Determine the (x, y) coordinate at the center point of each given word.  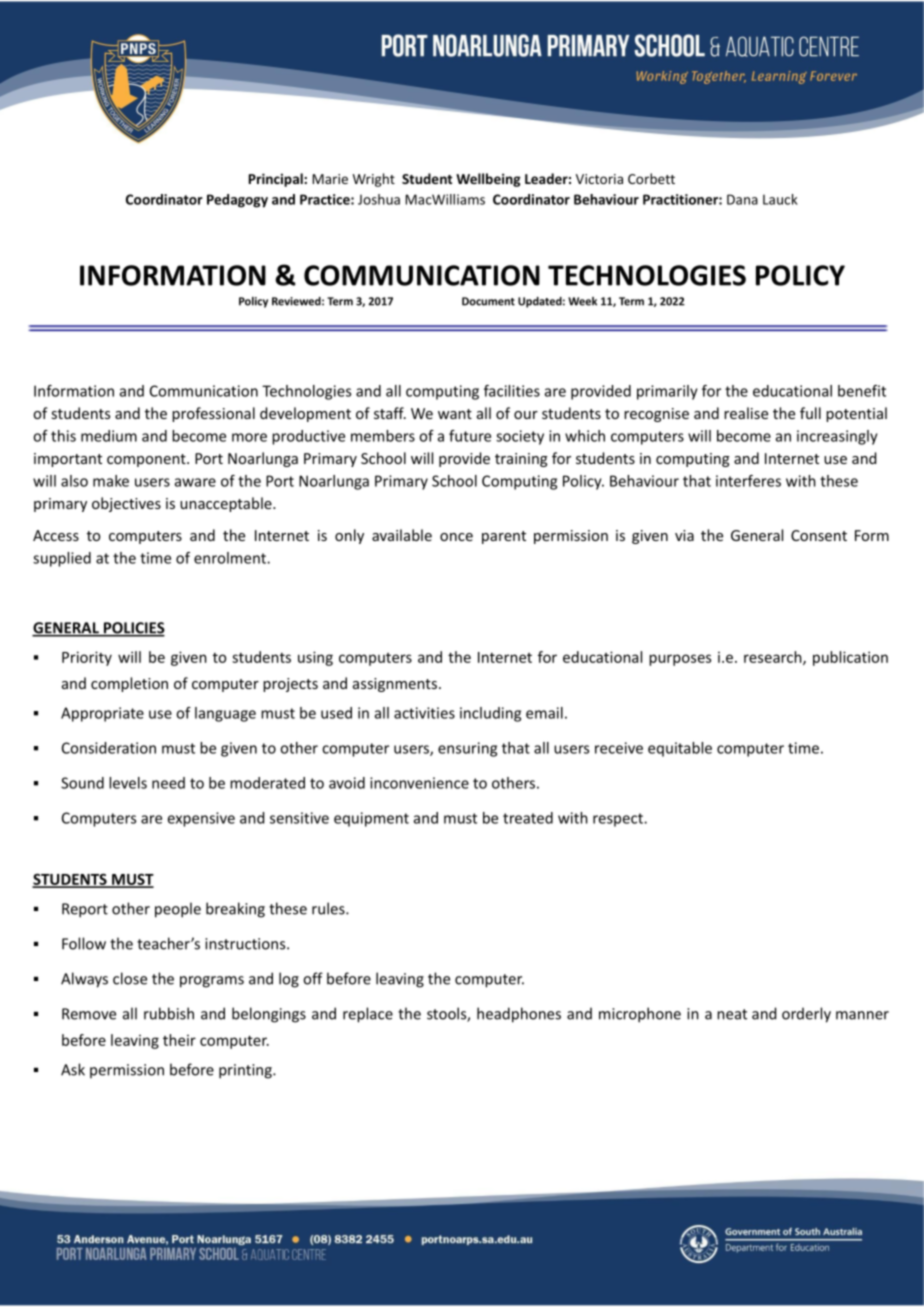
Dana (742, 199)
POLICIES (133, 629)
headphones (519, 1015)
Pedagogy (237, 201)
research (774, 658)
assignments (396, 685)
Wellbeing (488, 180)
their (179, 1040)
